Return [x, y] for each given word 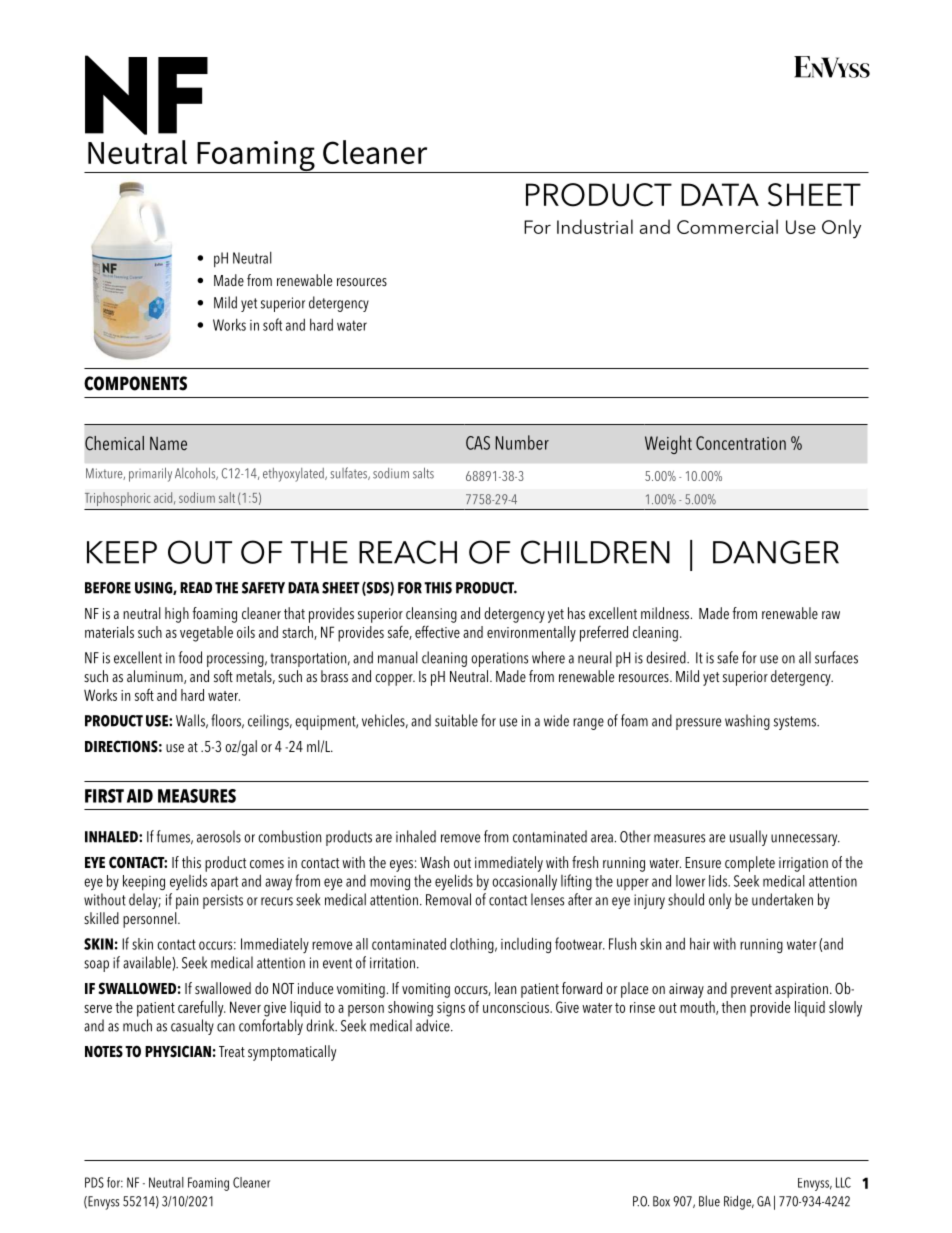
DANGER [776, 552]
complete [750, 864]
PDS [94, 1182]
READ [196, 587]
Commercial [727, 226]
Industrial [595, 226]
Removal [448, 899]
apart [224, 883]
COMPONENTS [135, 383]
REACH [408, 552]
